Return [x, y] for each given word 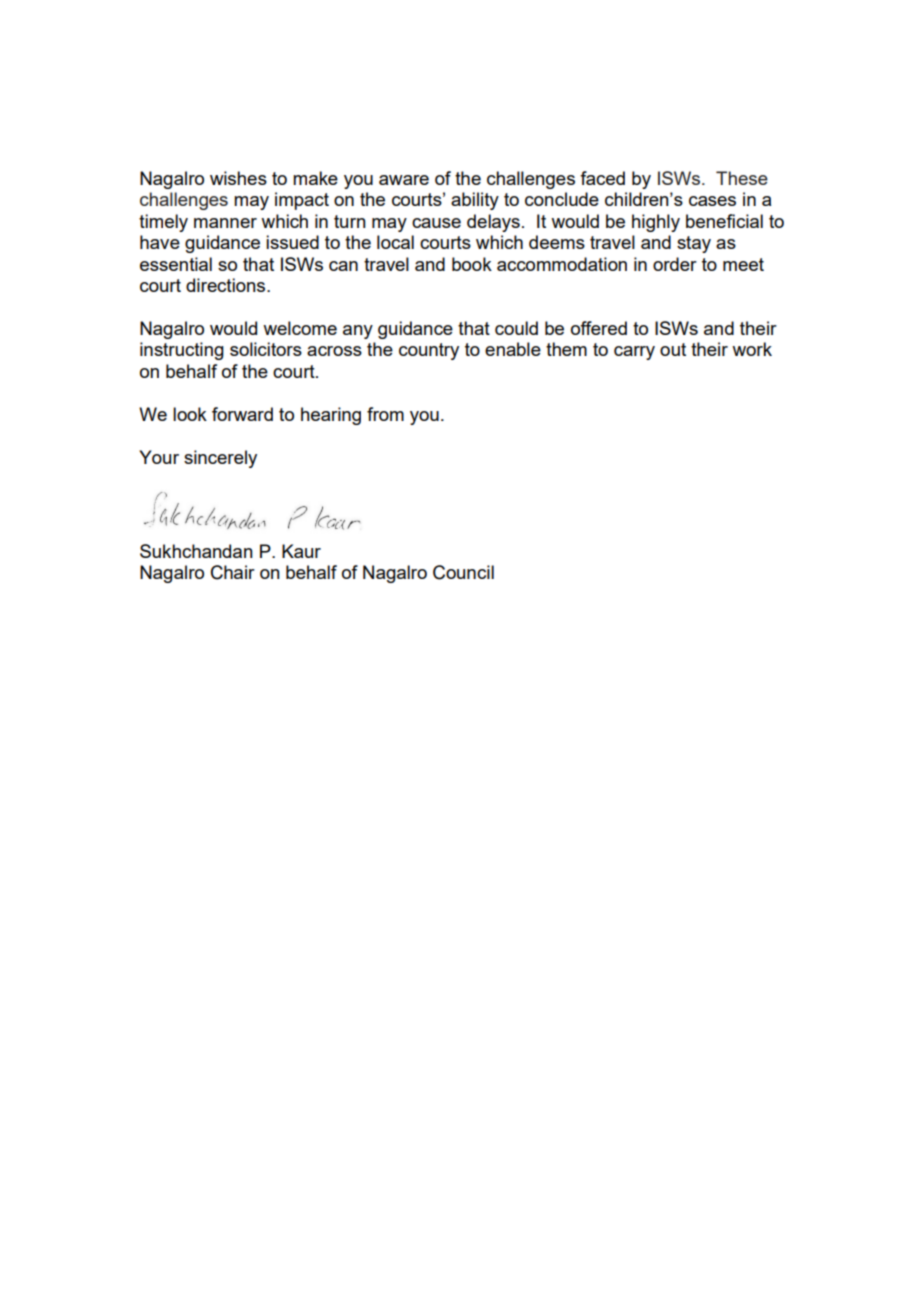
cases [712, 201]
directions [227, 285]
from [385, 414]
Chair [233, 572]
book [472, 264]
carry [634, 353]
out [673, 349]
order [675, 264]
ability [475, 201]
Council [463, 572]
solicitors [266, 349]
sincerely [220, 459]
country [429, 351]
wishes [238, 178]
